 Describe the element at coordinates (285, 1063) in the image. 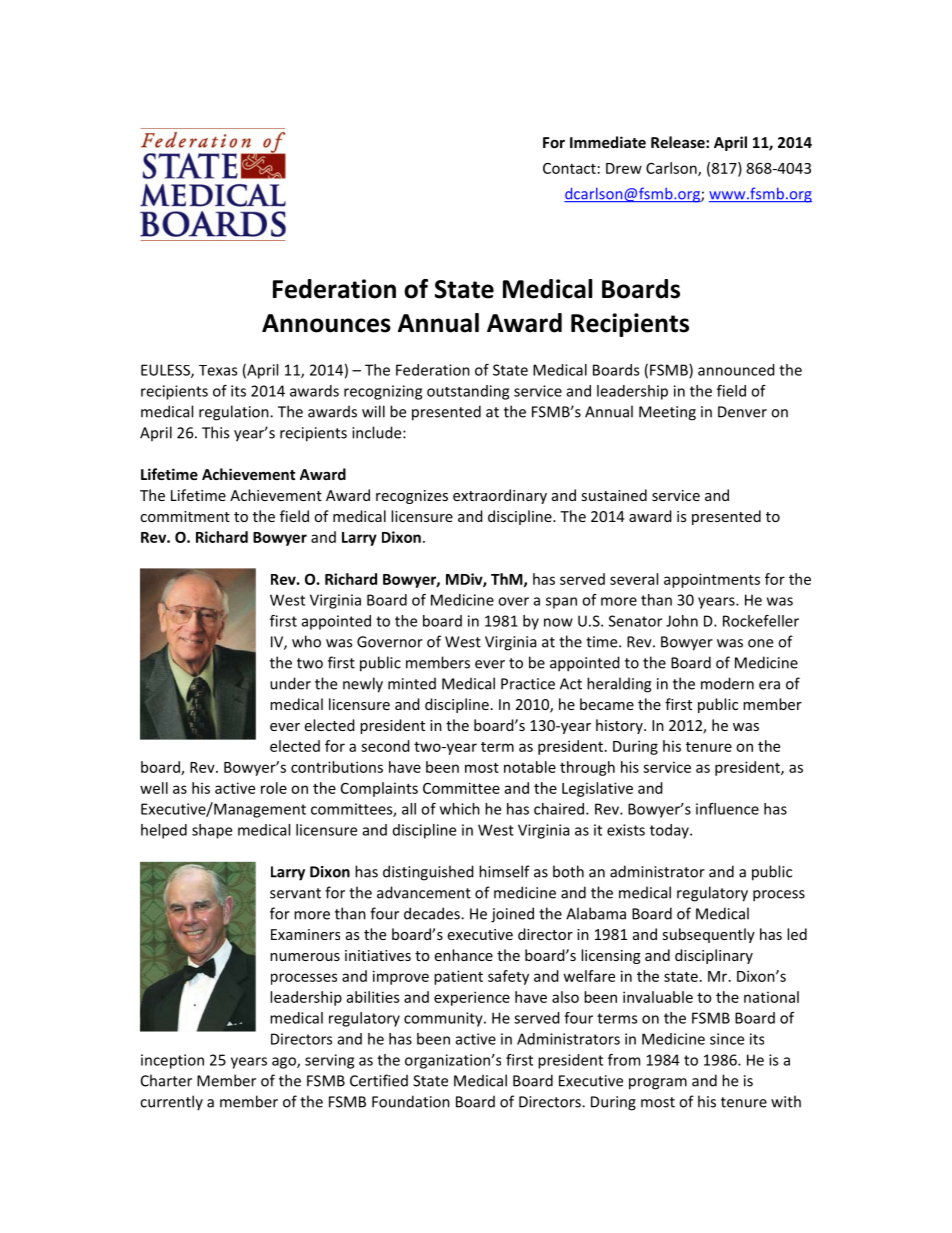

I see `ago` at that location.
